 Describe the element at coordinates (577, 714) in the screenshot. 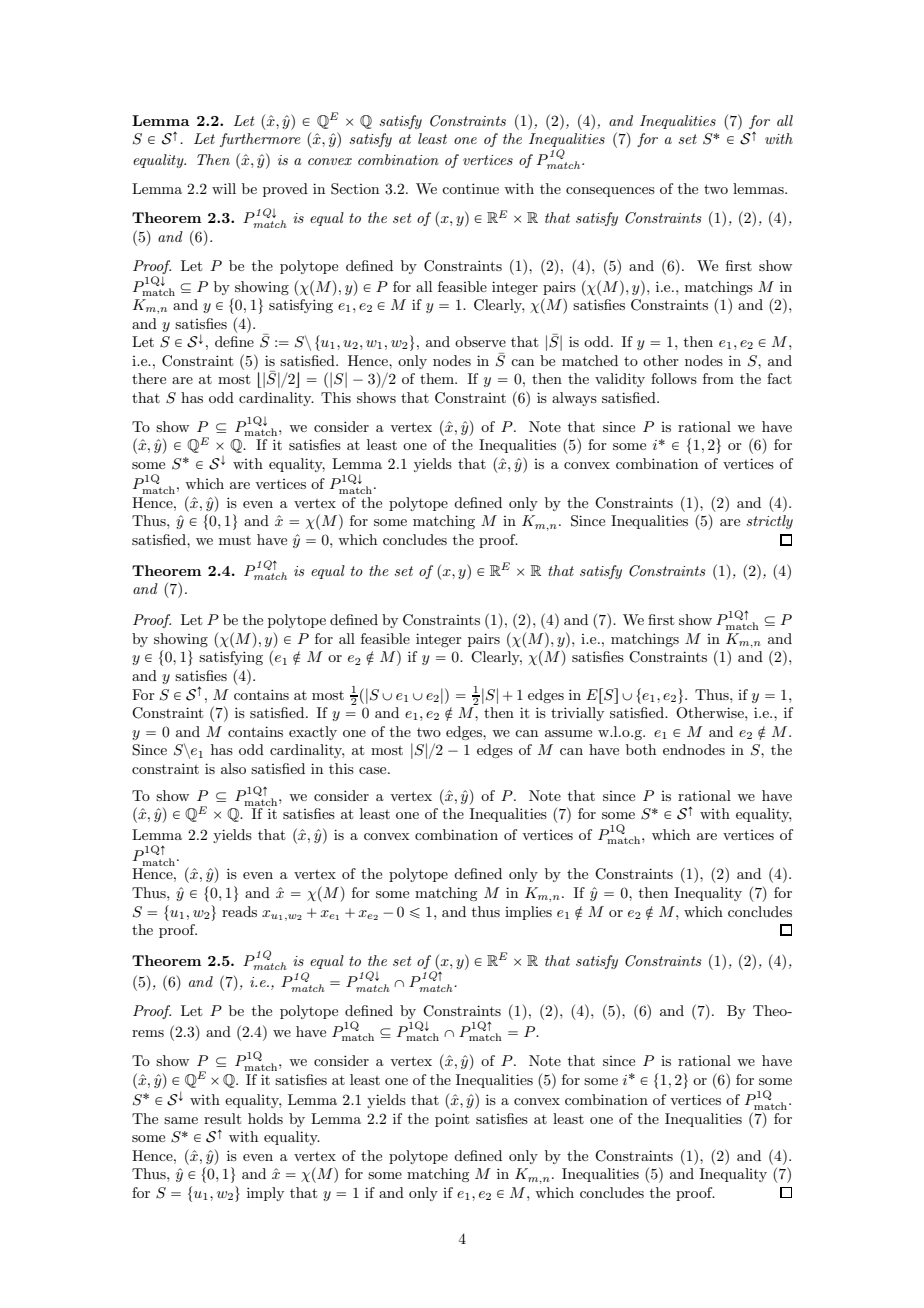

I see `trivially` at that location.
